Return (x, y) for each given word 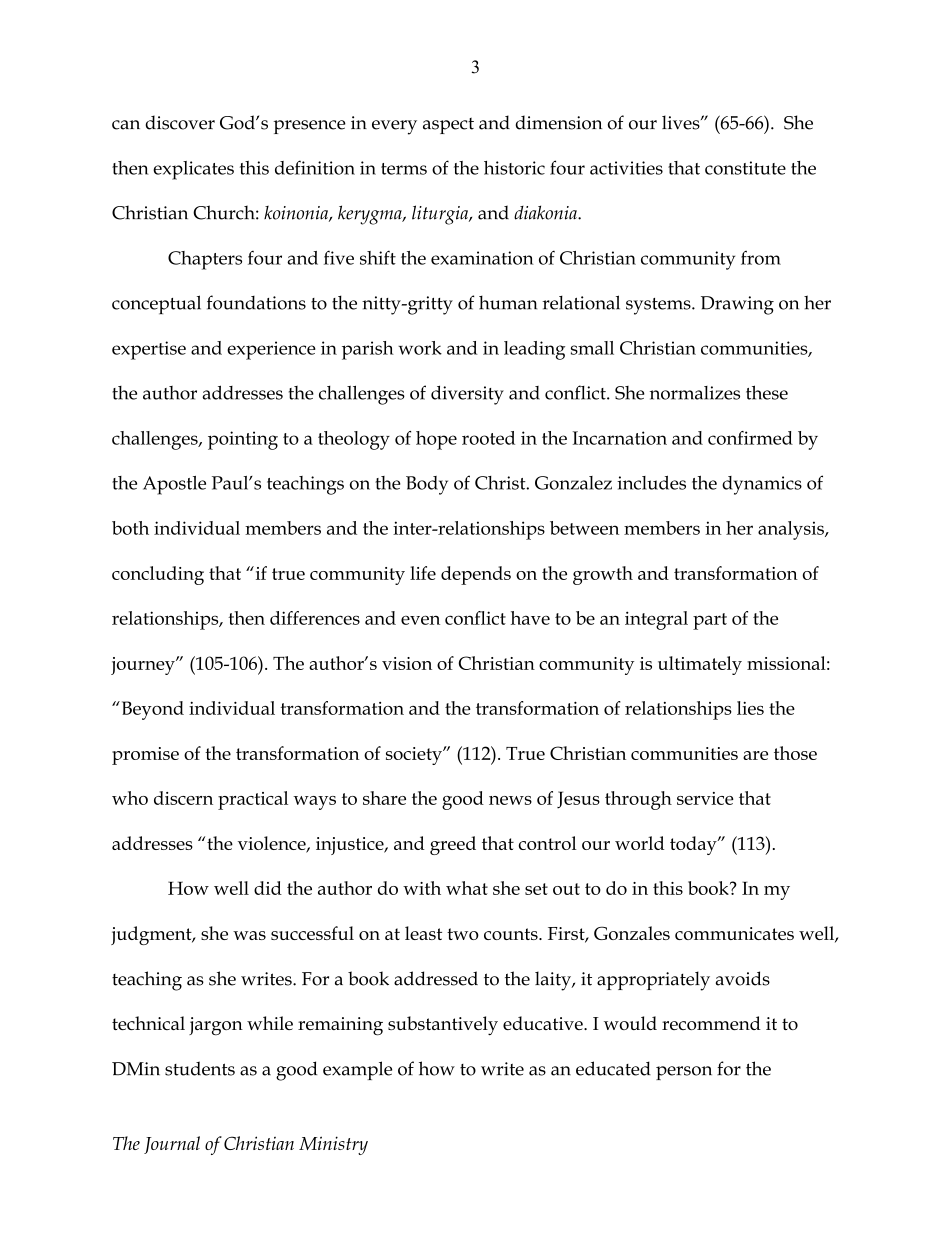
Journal (172, 1145)
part (710, 621)
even (420, 620)
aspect (448, 126)
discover (180, 122)
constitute (745, 168)
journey (144, 666)
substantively (443, 1025)
